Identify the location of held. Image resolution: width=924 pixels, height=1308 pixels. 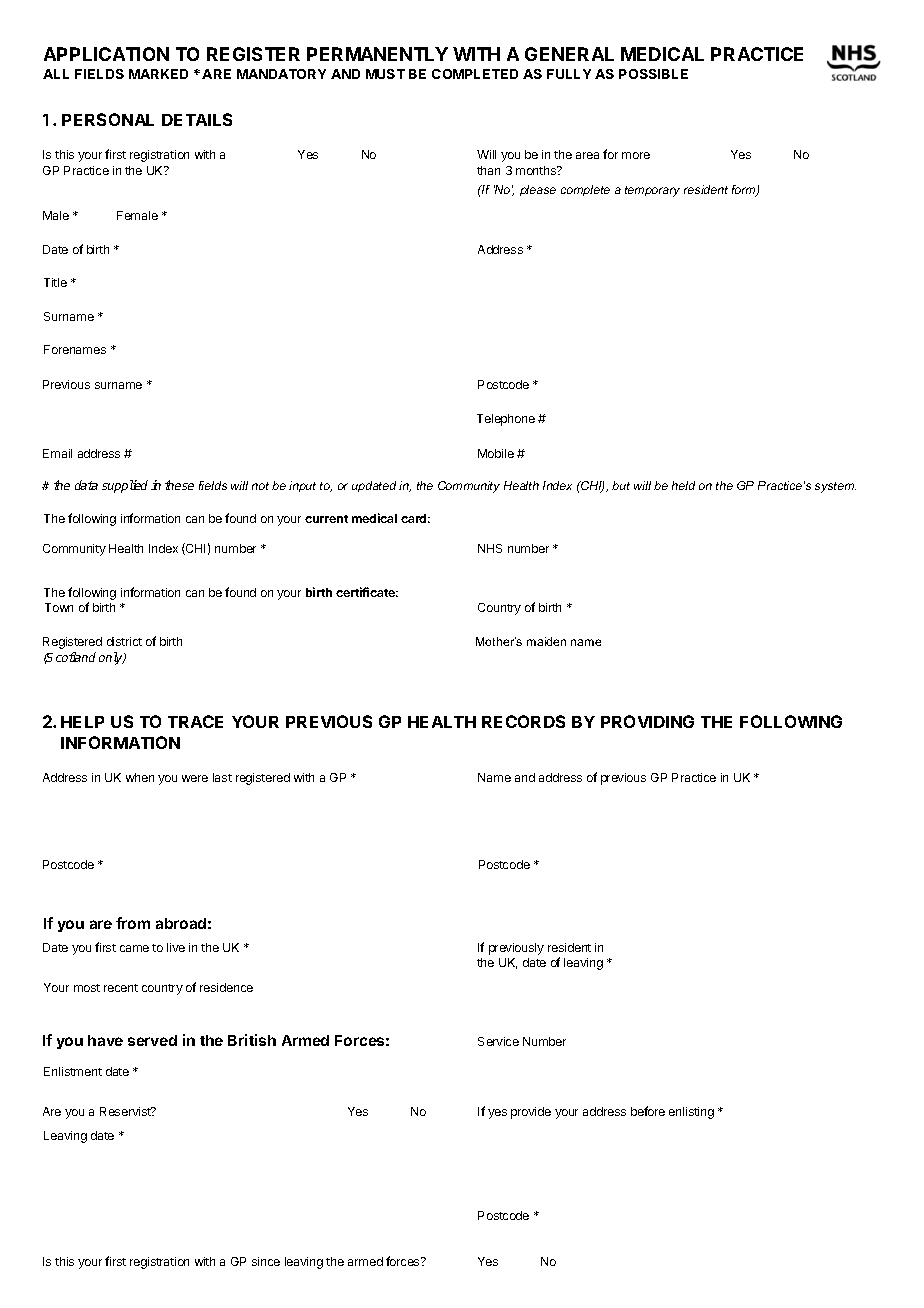
(683, 485).
